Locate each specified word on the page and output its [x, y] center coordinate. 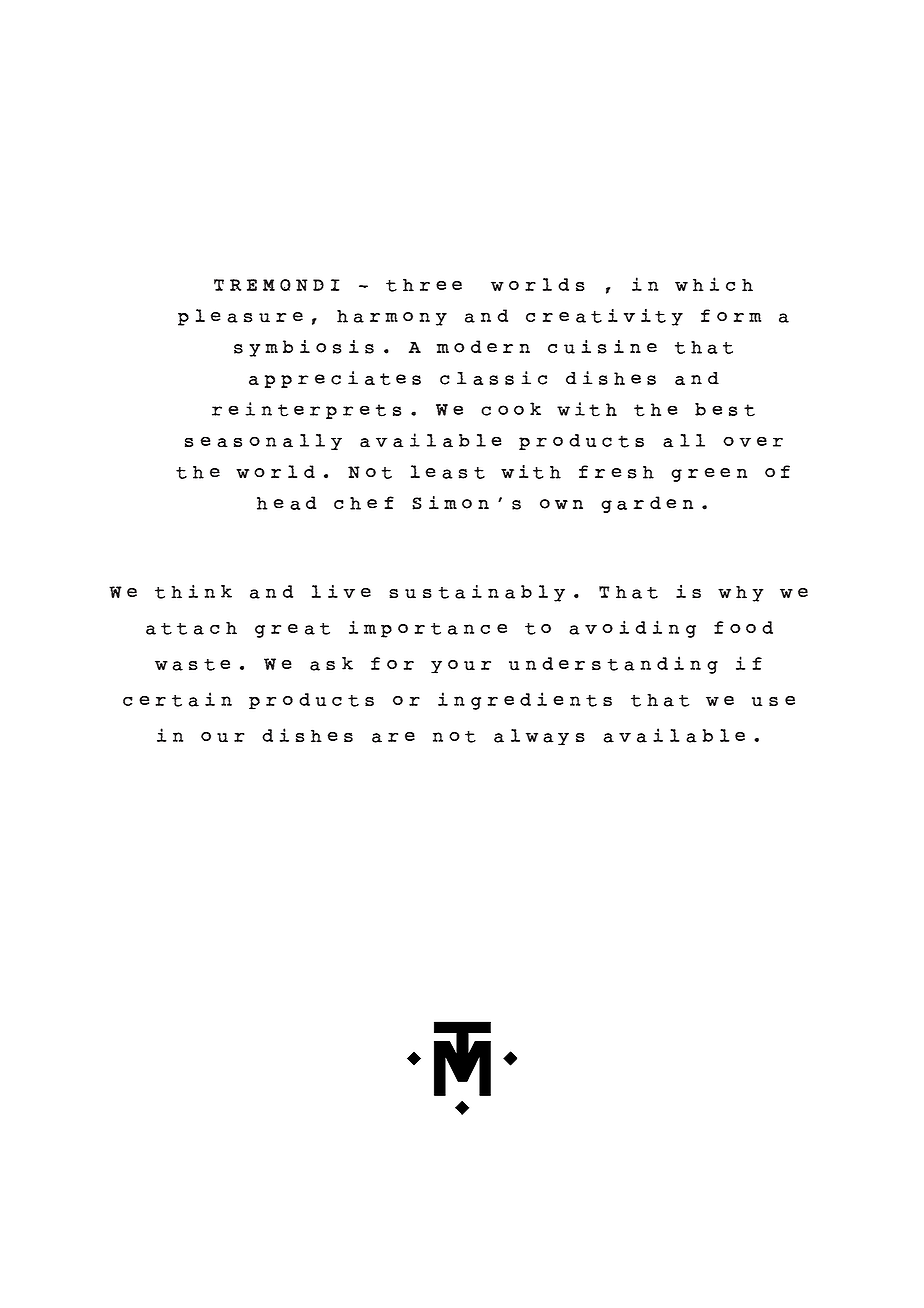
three [424, 285]
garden [647, 504]
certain [177, 699]
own [561, 504]
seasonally [263, 442]
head [287, 503]
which [714, 284]
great [292, 630]
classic [493, 378]
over [753, 441]
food [743, 627]
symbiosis [304, 348]
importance [428, 629]
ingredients [525, 701]
